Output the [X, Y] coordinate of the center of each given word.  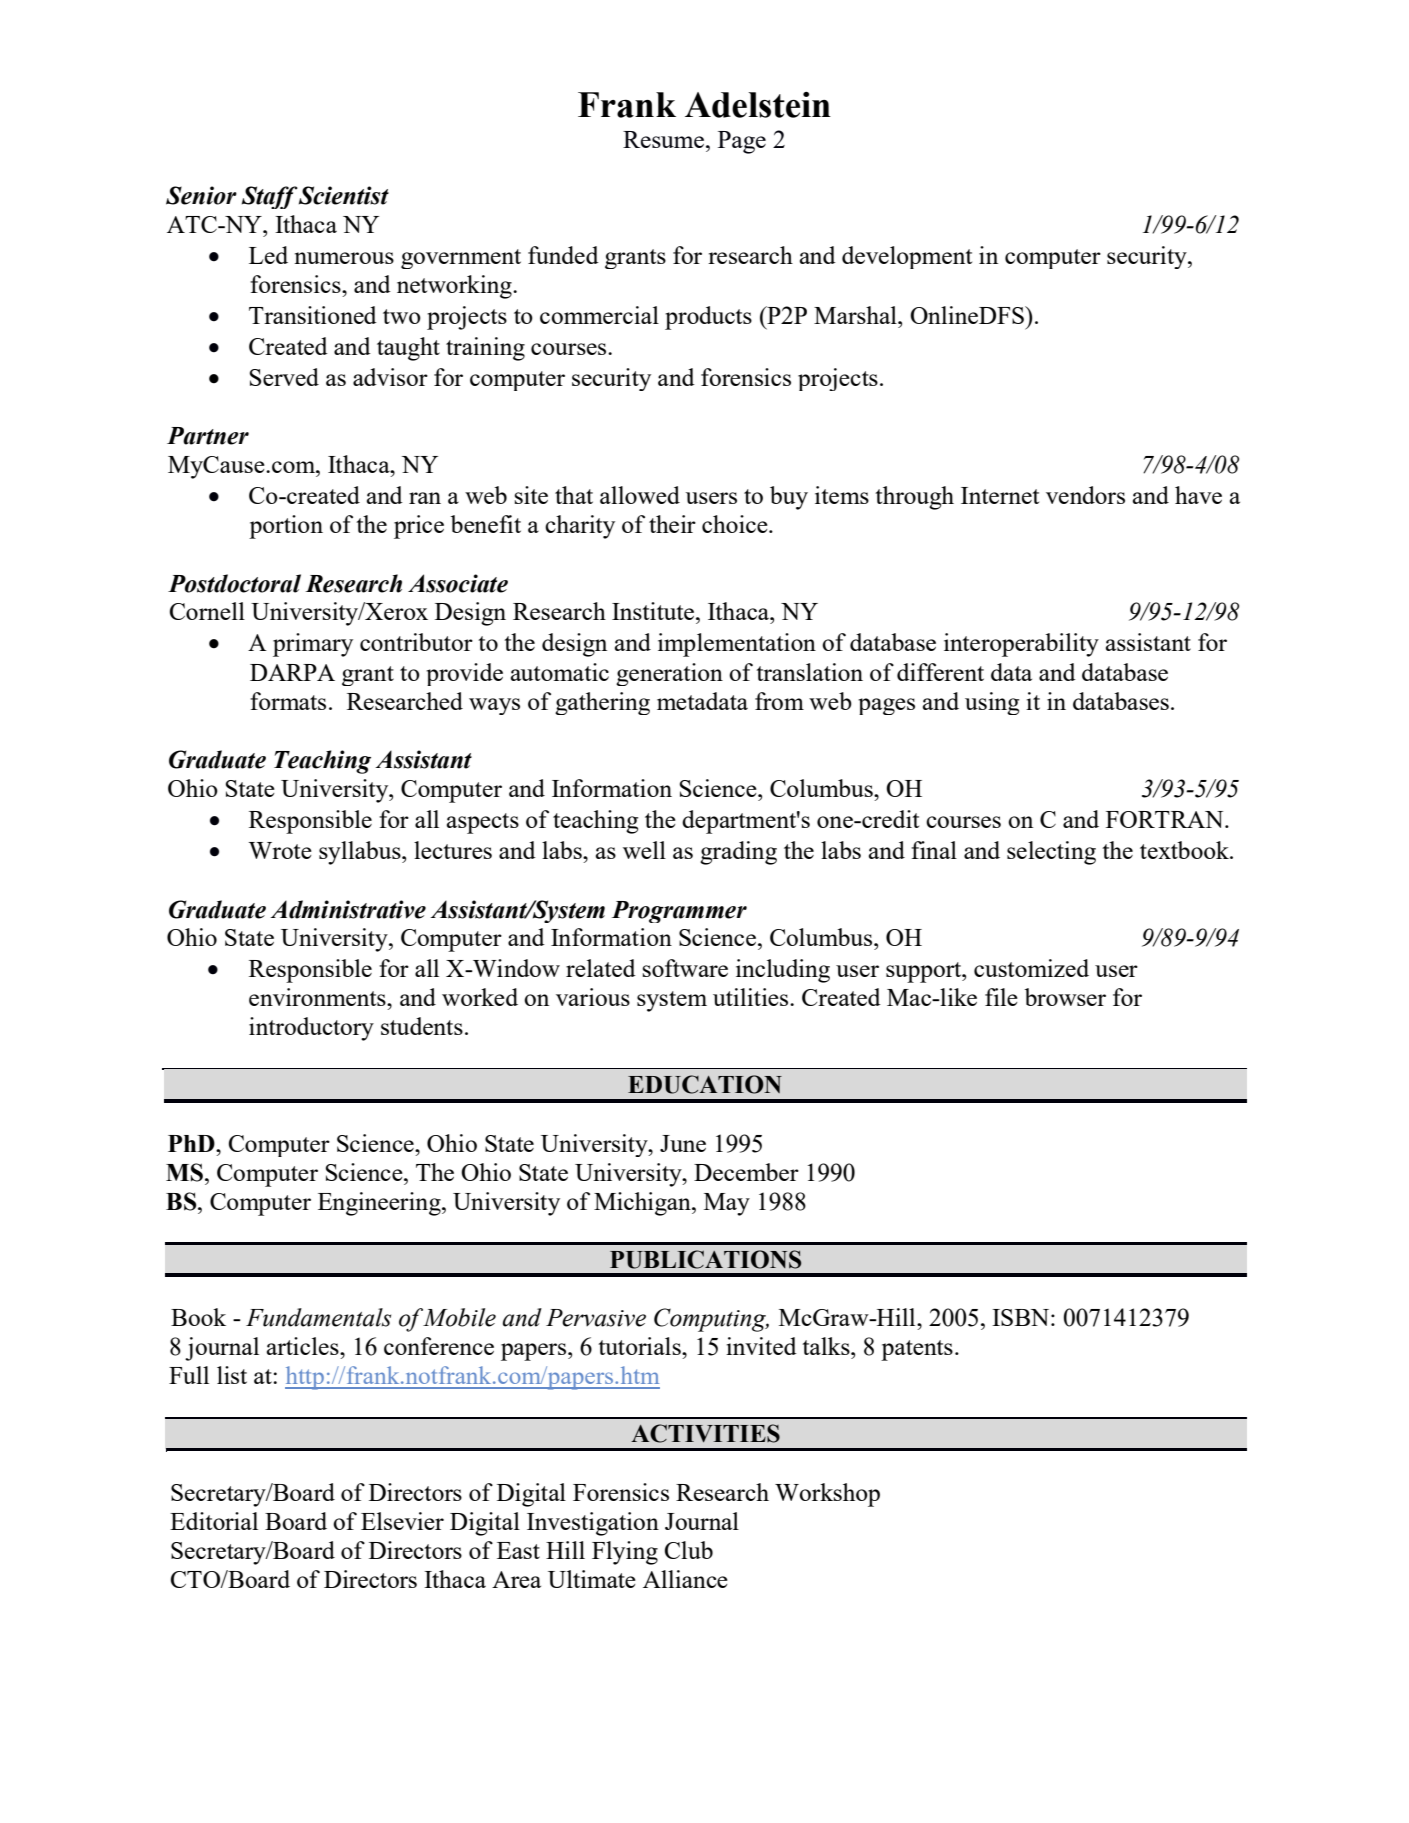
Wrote [280, 850]
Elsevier [402, 1521]
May [727, 1204]
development [907, 257]
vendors [1085, 495]
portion [286, 527]
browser [1065, 997]
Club [689, 1550]
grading [738, 853]
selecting [1051, 853]
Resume [665, 139]
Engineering [380, 1204]
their [672, 524]
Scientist [344, 195]
